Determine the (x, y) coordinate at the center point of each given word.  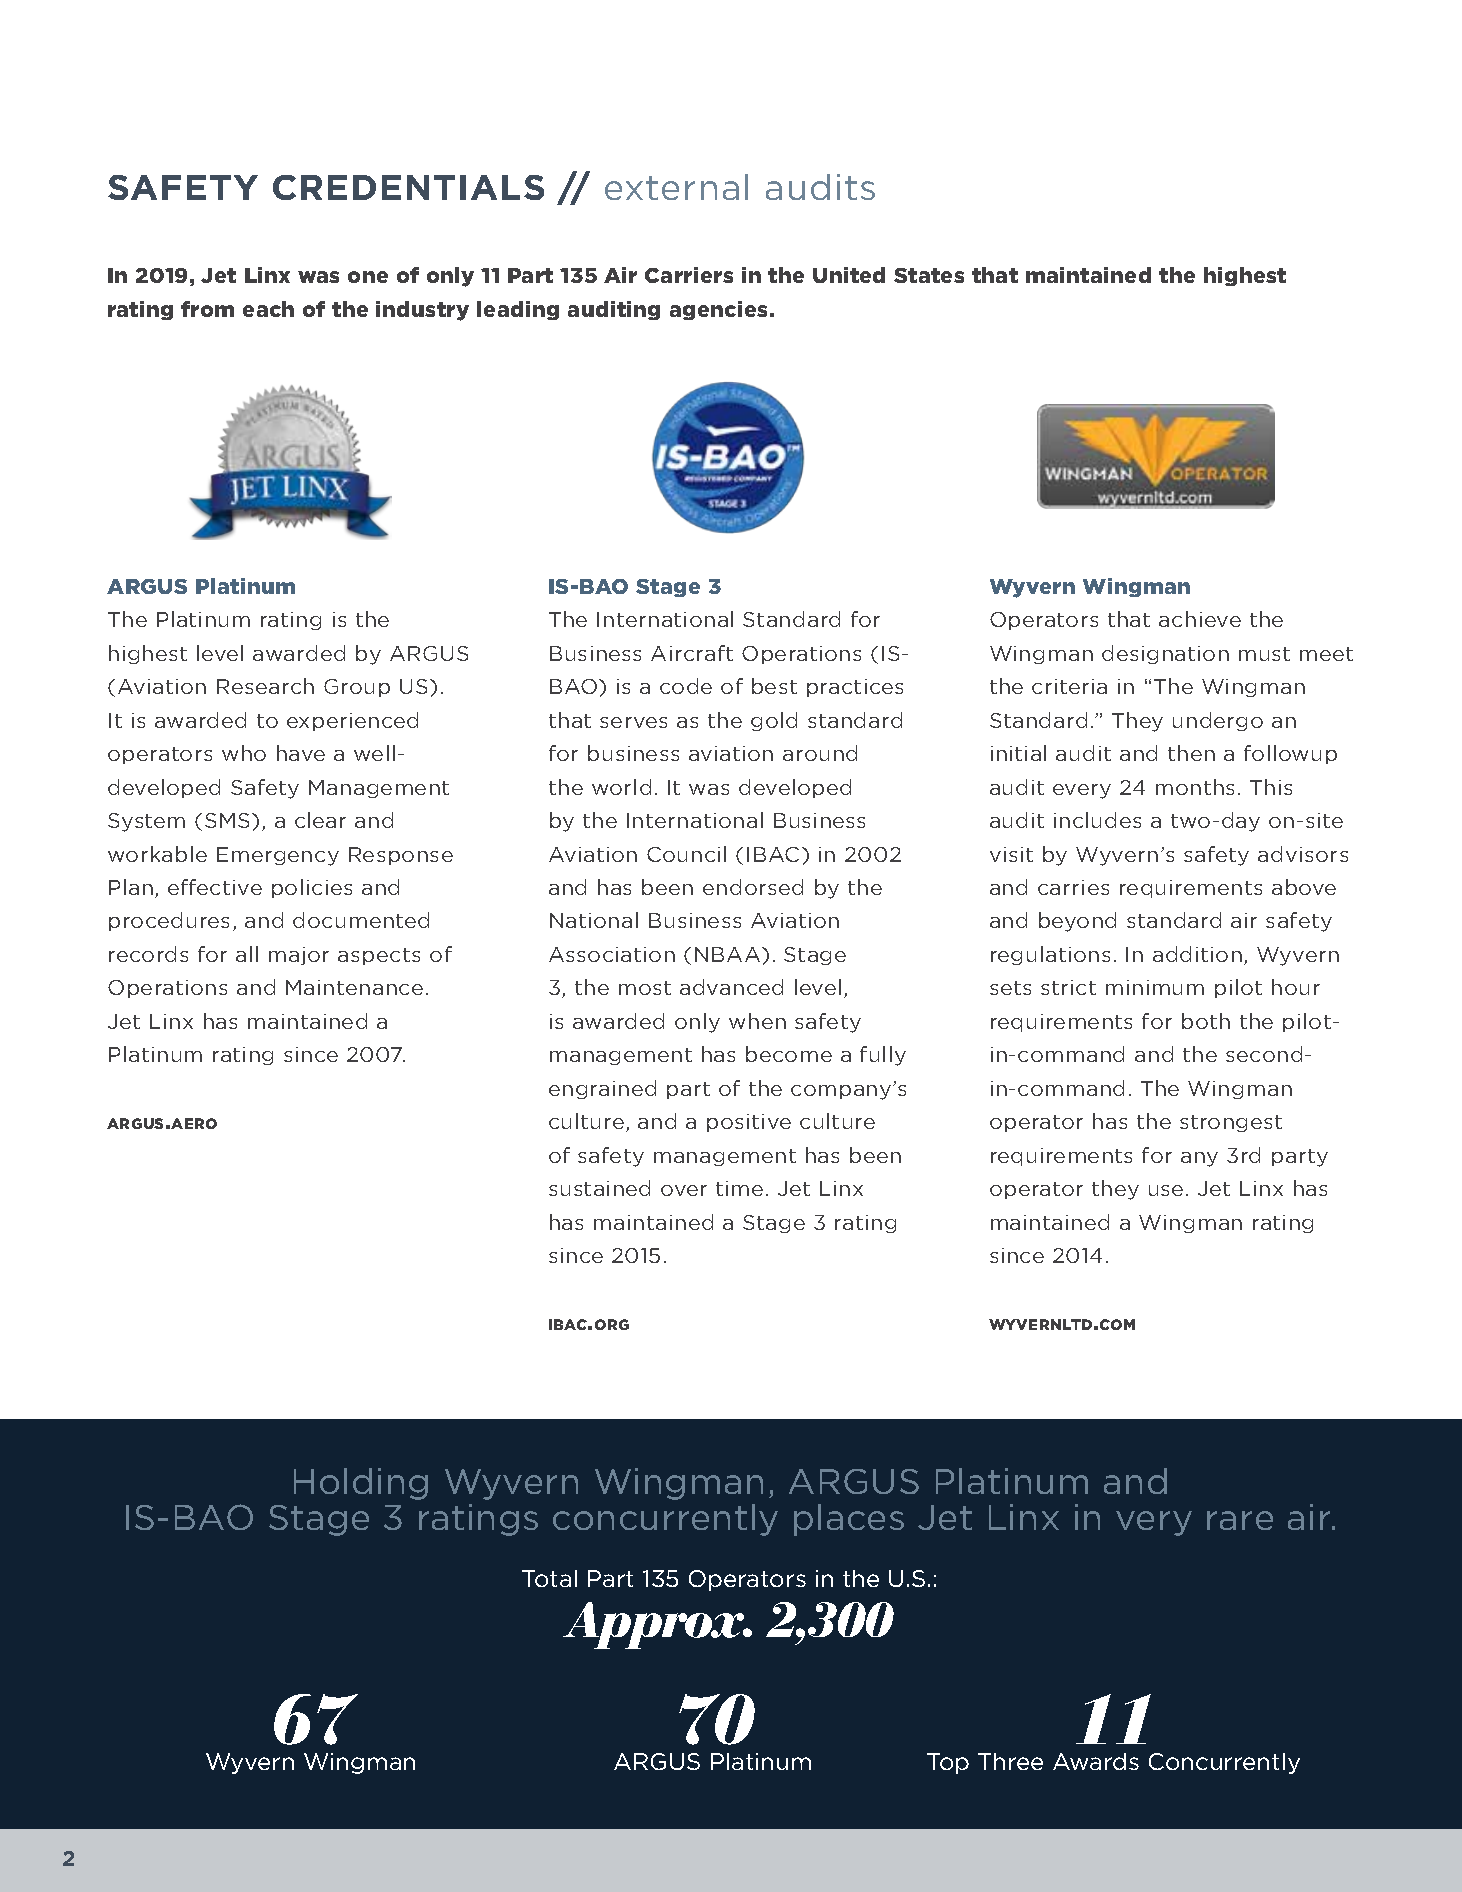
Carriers (689, 275)
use (1166, 1190)
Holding (361, 1484)
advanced (731, 987)
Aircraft (692, 653)
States (929, 275)
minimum (1155, 987)
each (268, 309)
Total (549, 1578)
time (739, 1188)
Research (265, 686)
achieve (1200, 619)
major (299, 956)
